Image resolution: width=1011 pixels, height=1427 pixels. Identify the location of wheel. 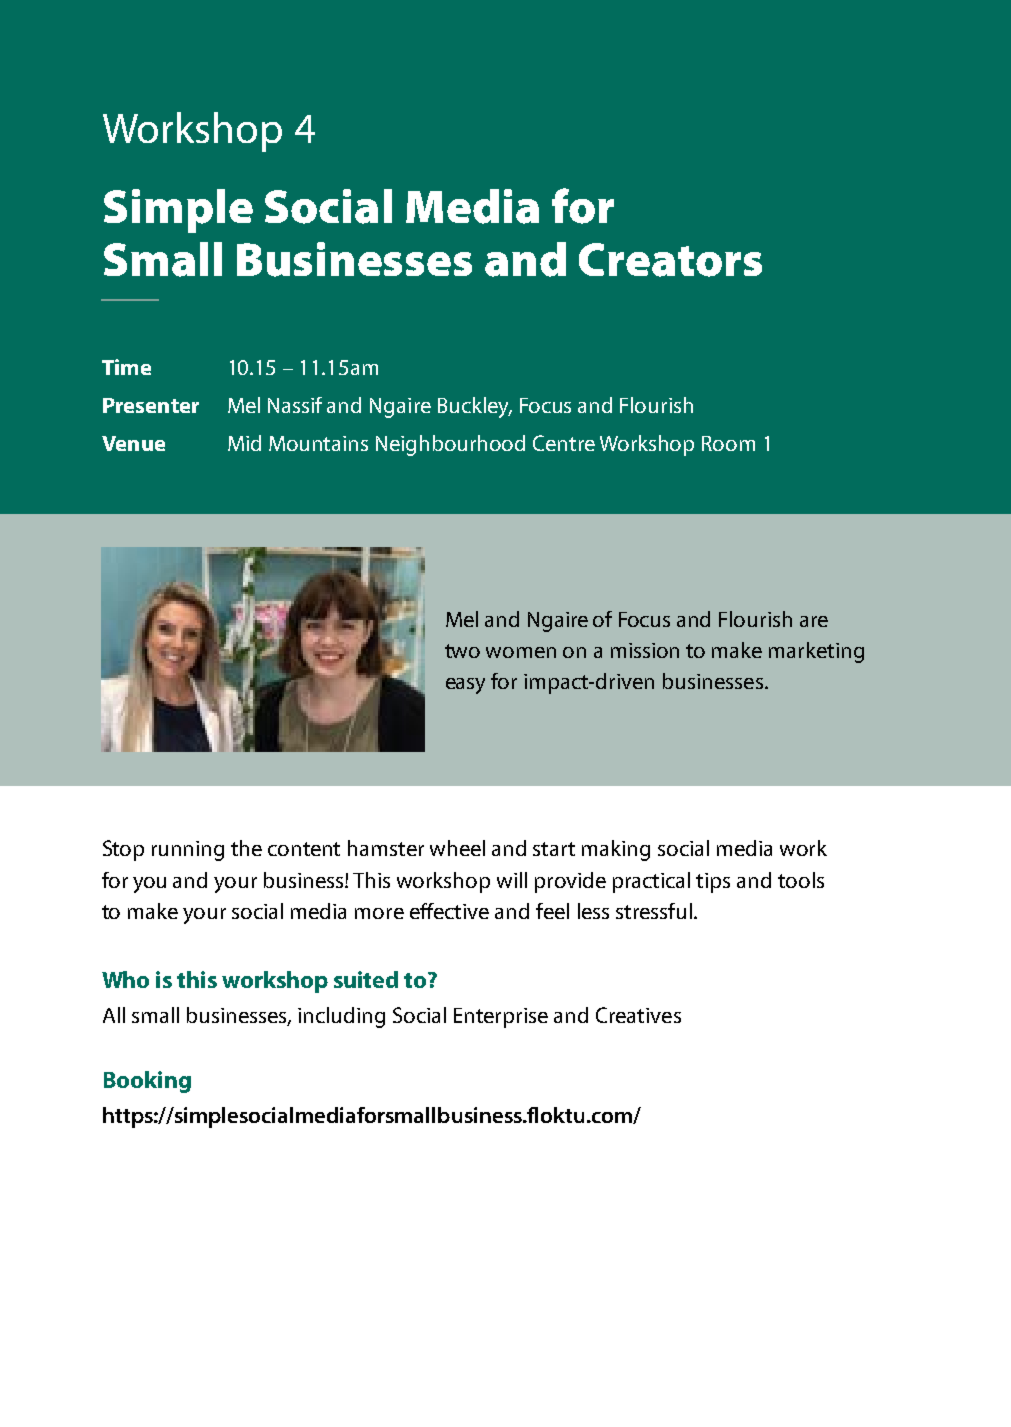
(457, 848).
